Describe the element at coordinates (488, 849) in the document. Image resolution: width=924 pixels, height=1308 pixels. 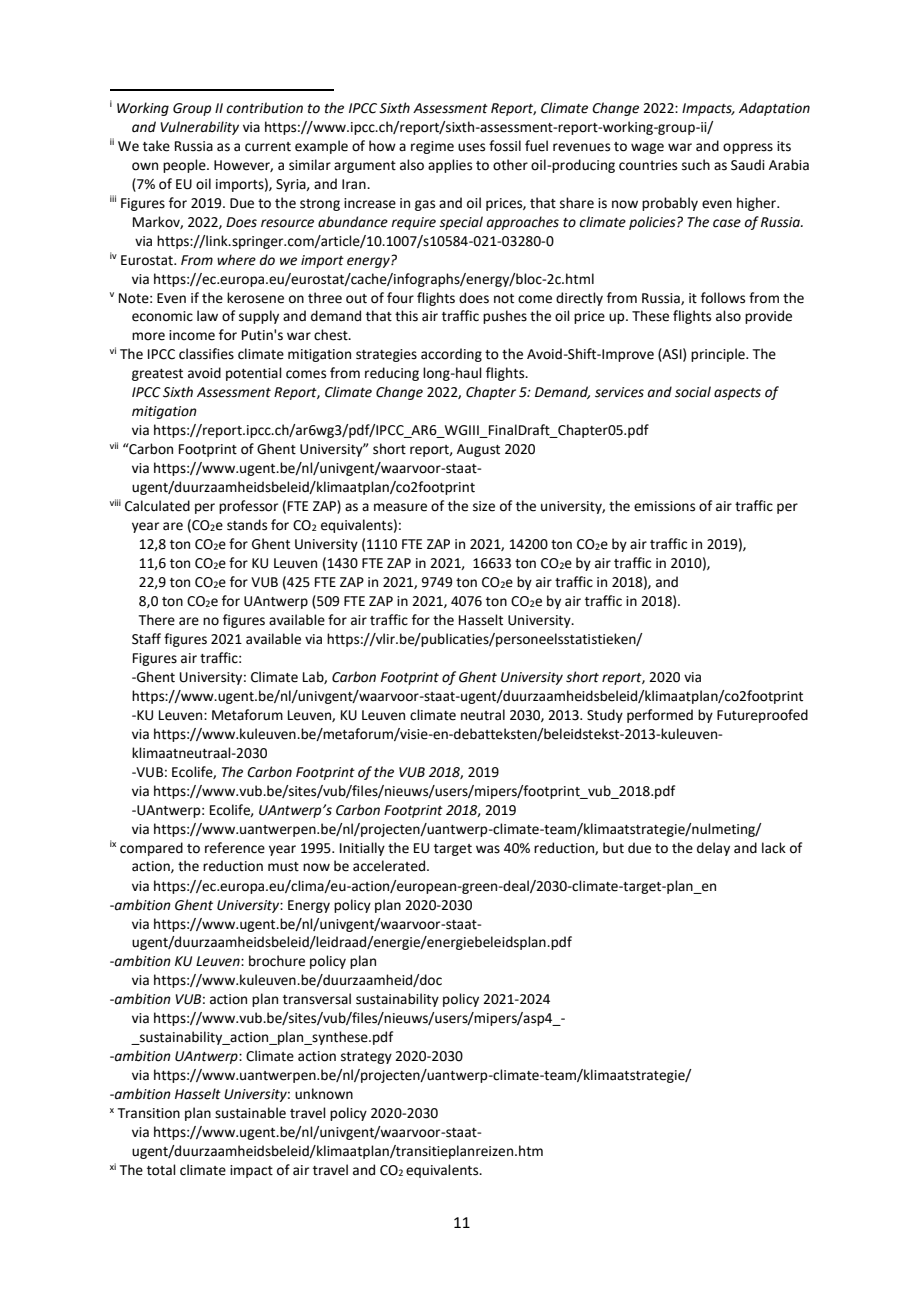
I see `was` at that location.
